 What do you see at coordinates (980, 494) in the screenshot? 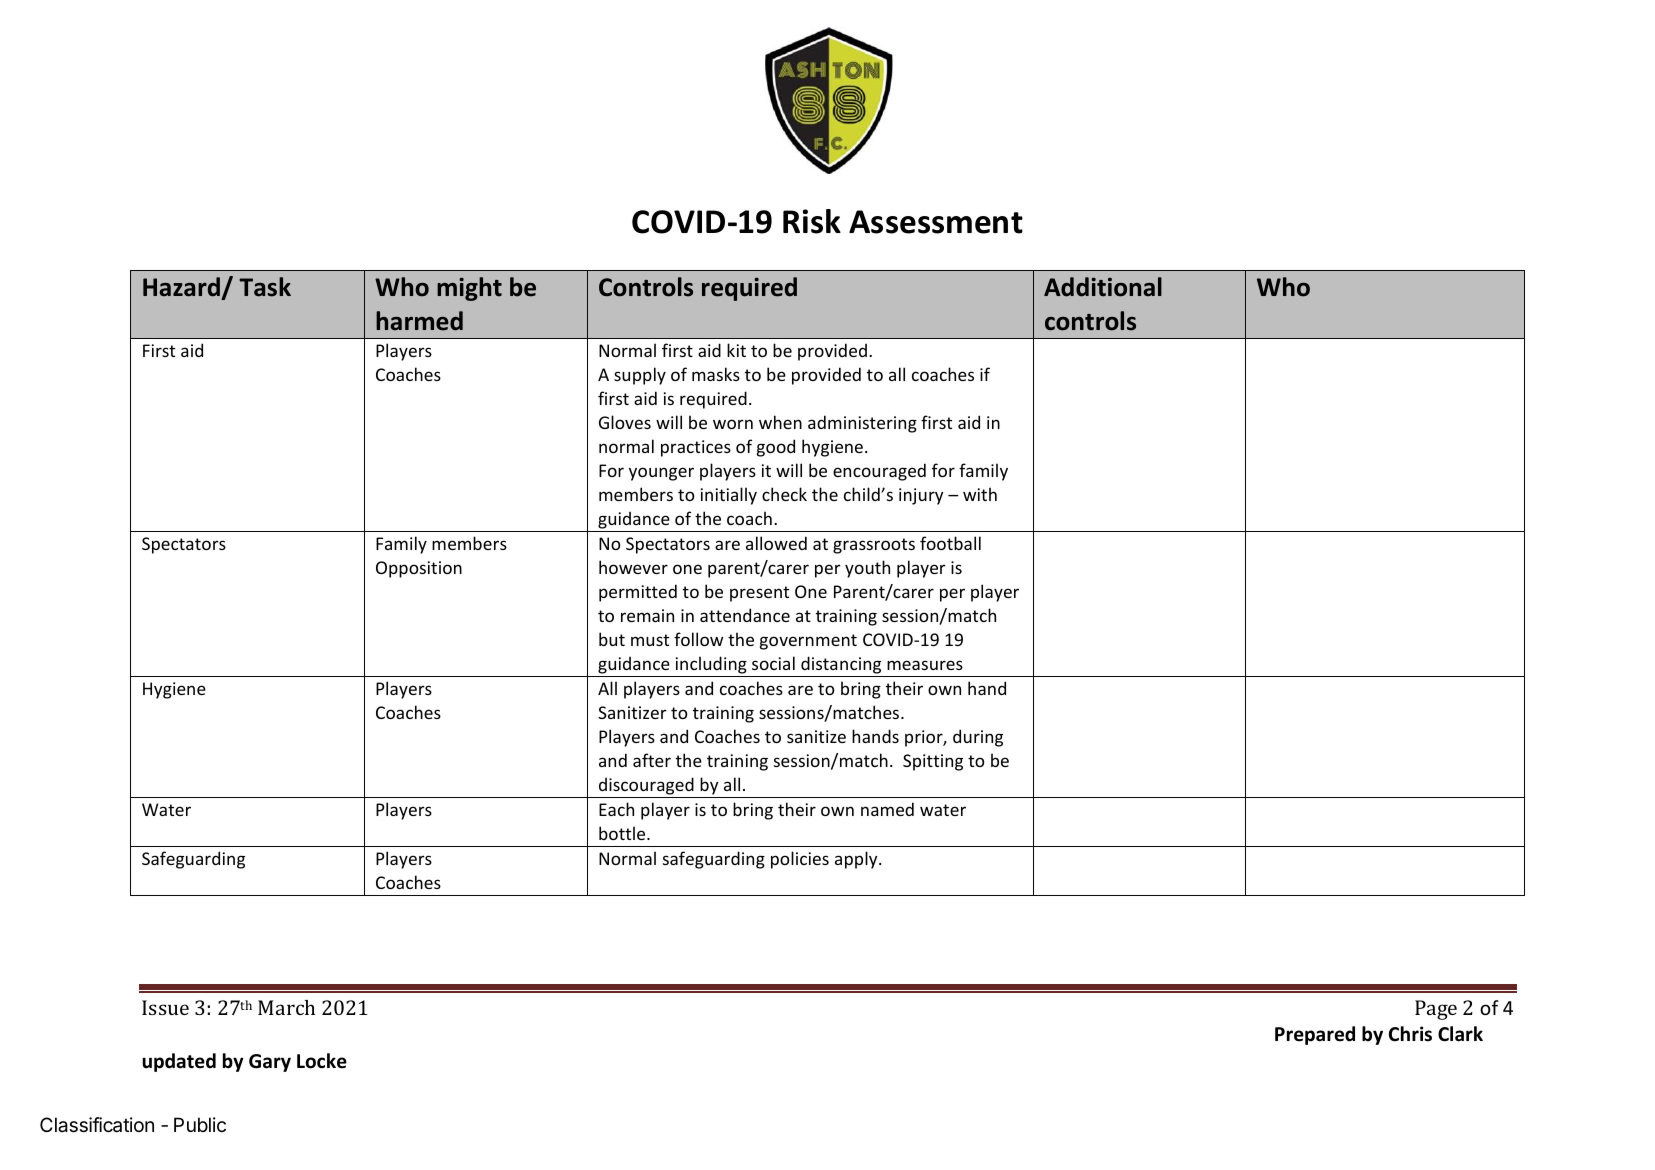
I see `with` at bounding box center [980, 494].
